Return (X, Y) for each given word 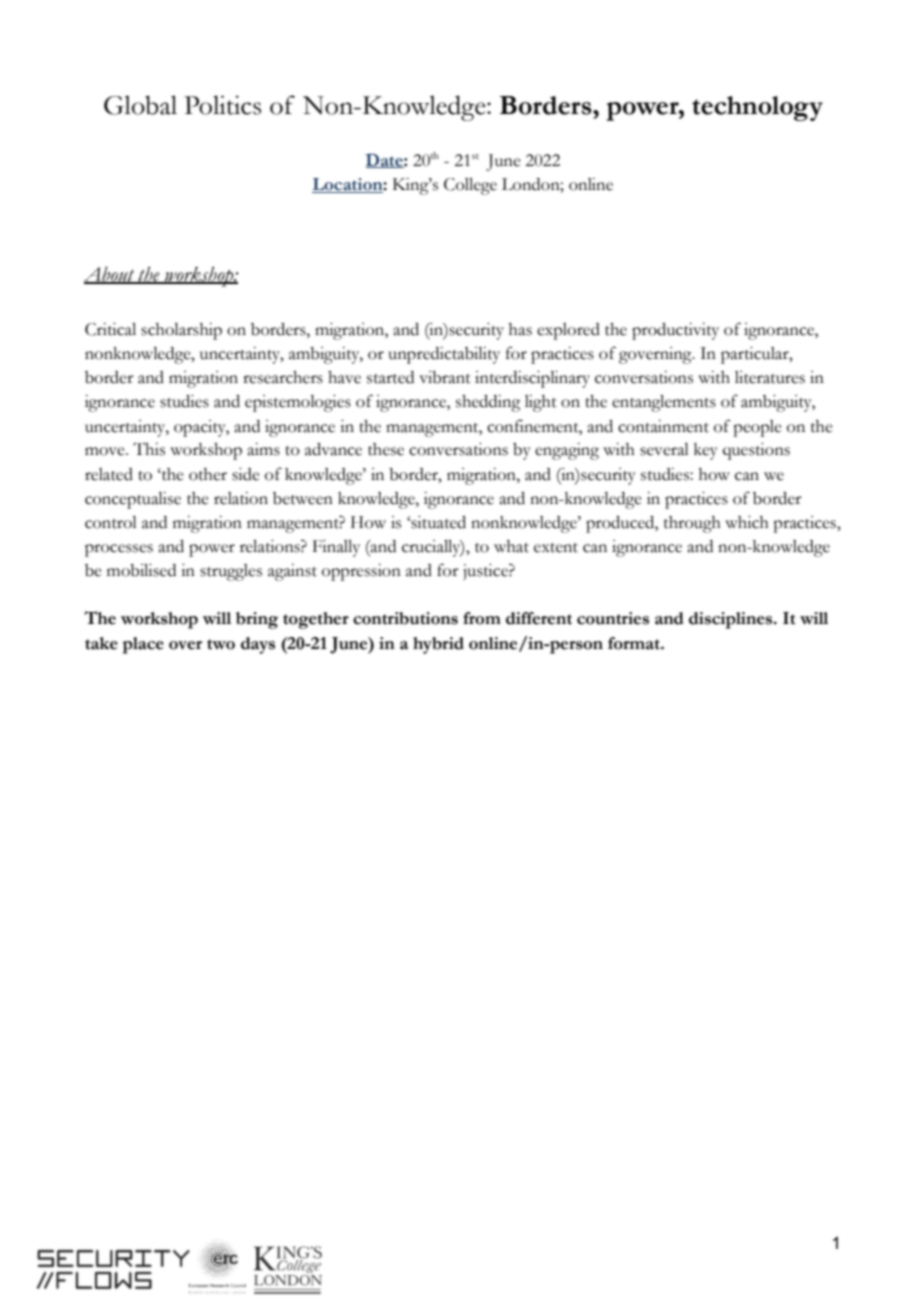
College (470, 186)
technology (757, 108)
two (221, 644)
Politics (222, 105)
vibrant (445, 377)
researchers (283, 377)
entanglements (664, 403)
